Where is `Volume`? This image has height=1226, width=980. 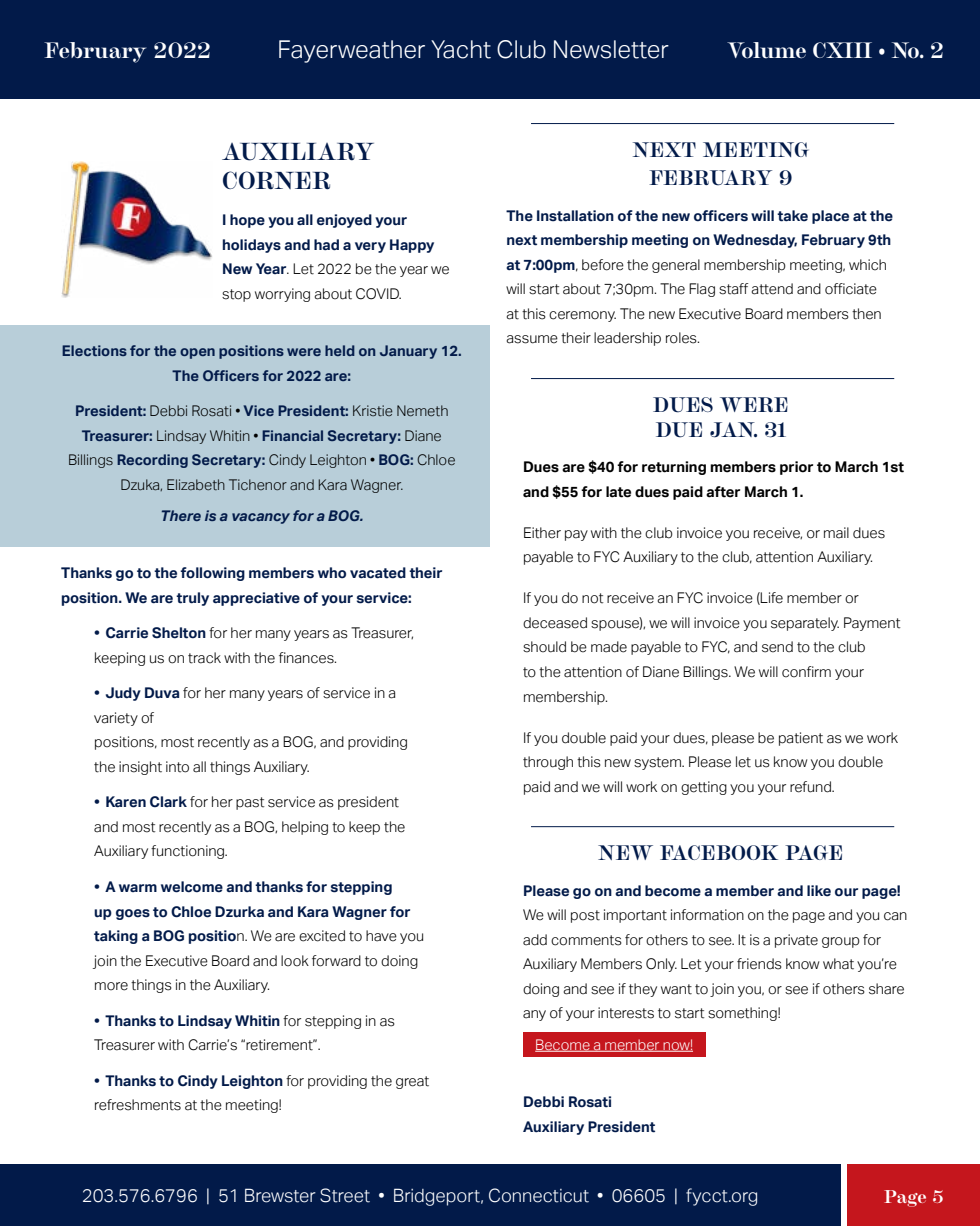
Volume is located at coordinates (766, 50).
